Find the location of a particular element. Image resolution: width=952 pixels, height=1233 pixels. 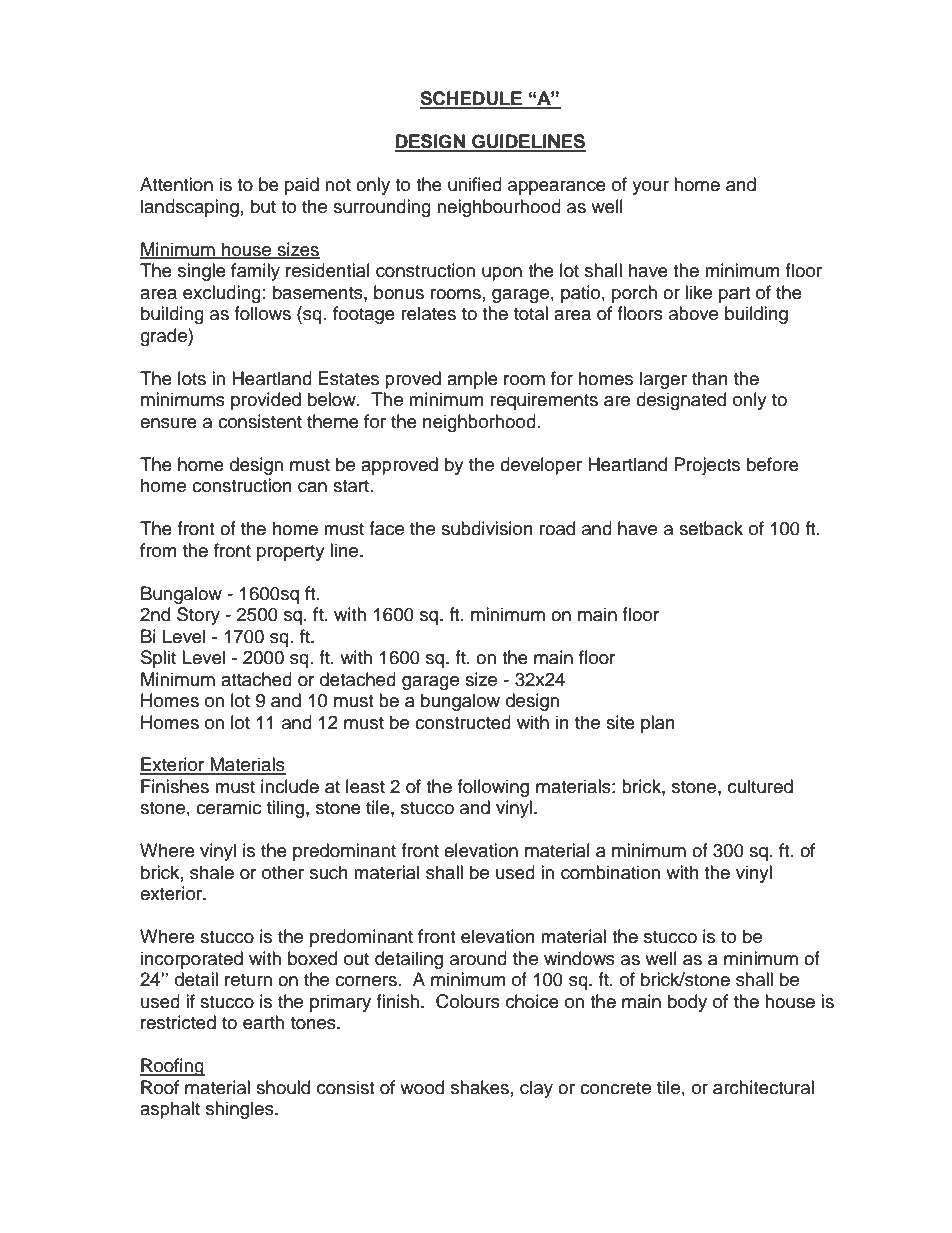

your is located at coordinates (650, 188).
